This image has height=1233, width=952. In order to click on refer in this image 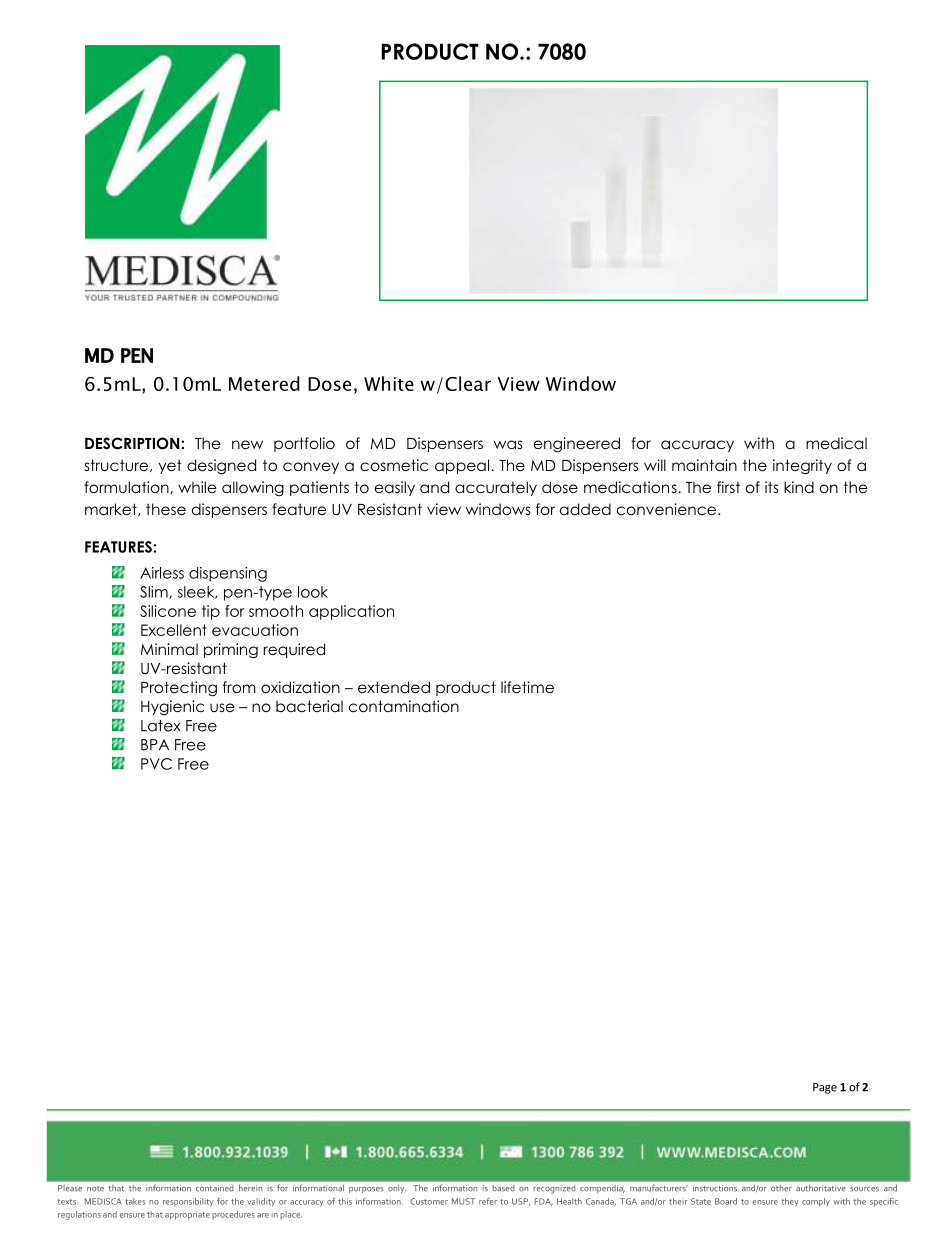, I will do `click(488, 1201)`.
